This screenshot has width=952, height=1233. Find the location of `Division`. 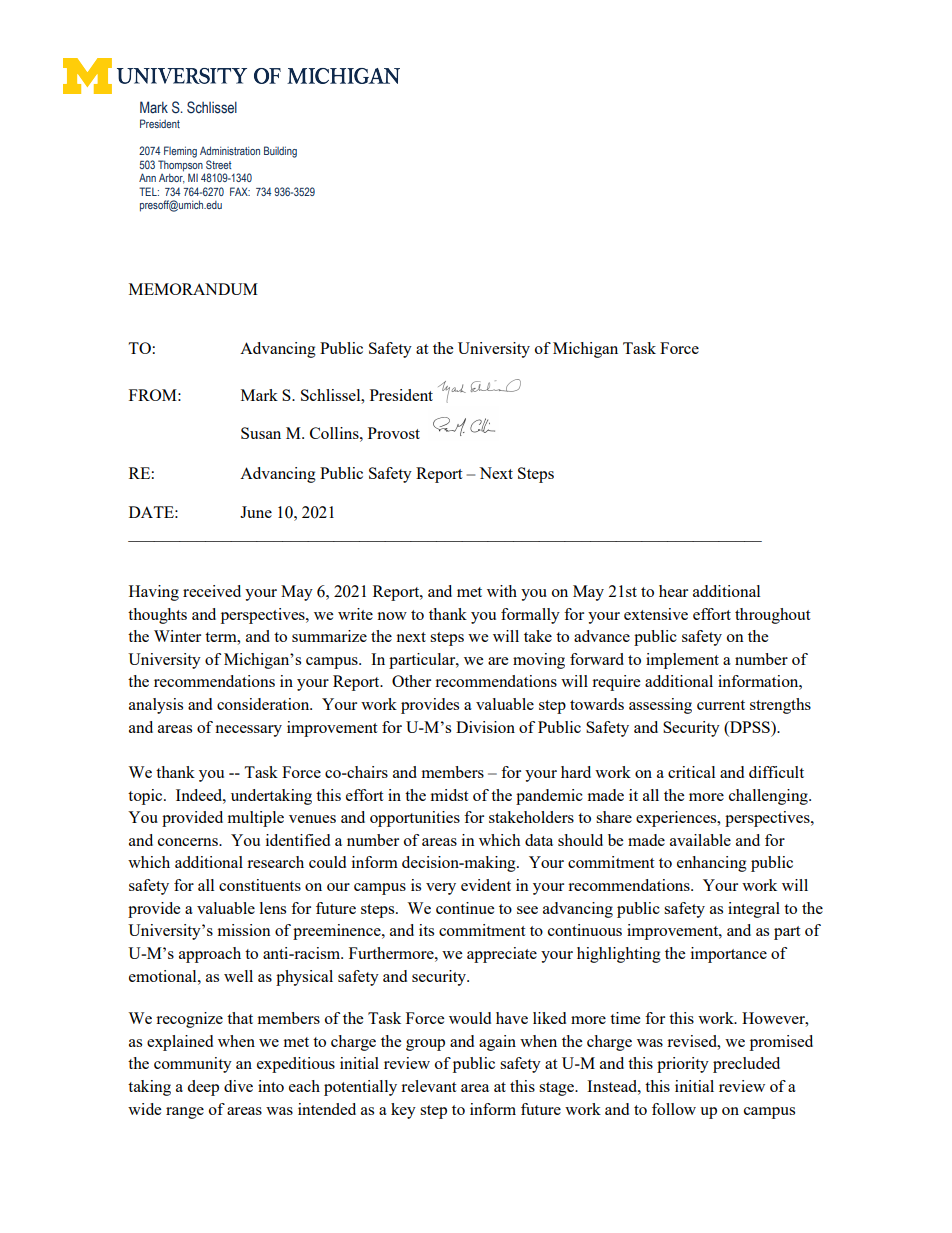

Division is located at coordinates (485, 727).
